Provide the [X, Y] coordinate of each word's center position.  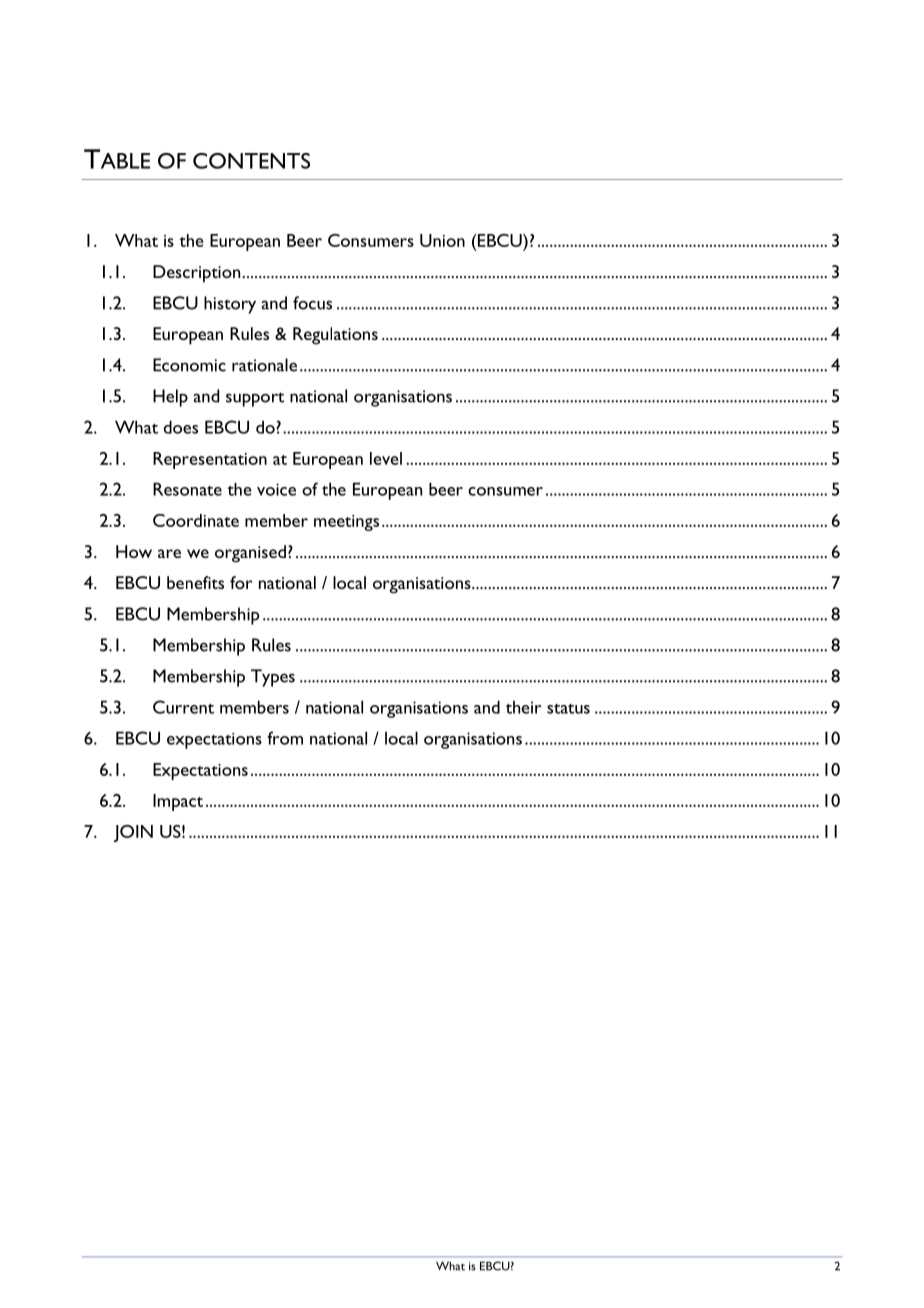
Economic [189, 365]
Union [442, 240]
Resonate [187, 489]
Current [183, 707]
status [568, 709]
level [386, 458]
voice [276, 489]
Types [273, 678]
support [255, 399]
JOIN [133, 833]
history [230, 305]
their [523, 707]
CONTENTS [251, 161]
